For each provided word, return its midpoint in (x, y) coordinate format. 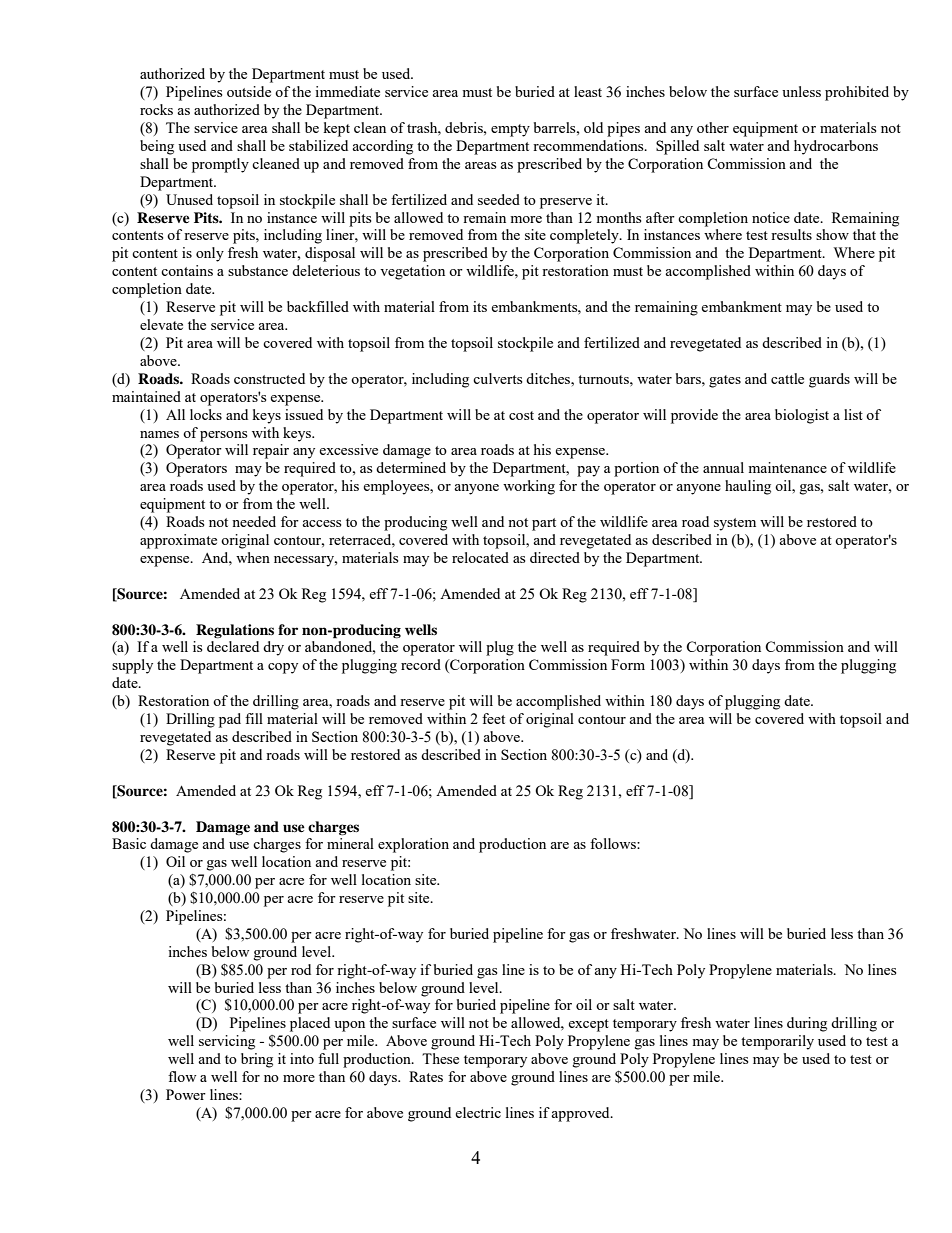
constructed (269, 378)
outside (249, 91)
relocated (480, 557)
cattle (787, 378)
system (735, 524)
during (807, 1024)
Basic (129, 843)
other (713, 127)
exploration (413, 845)
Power (186, 1094)
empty (510, 130)
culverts (497, 378)
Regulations (235, 631)
